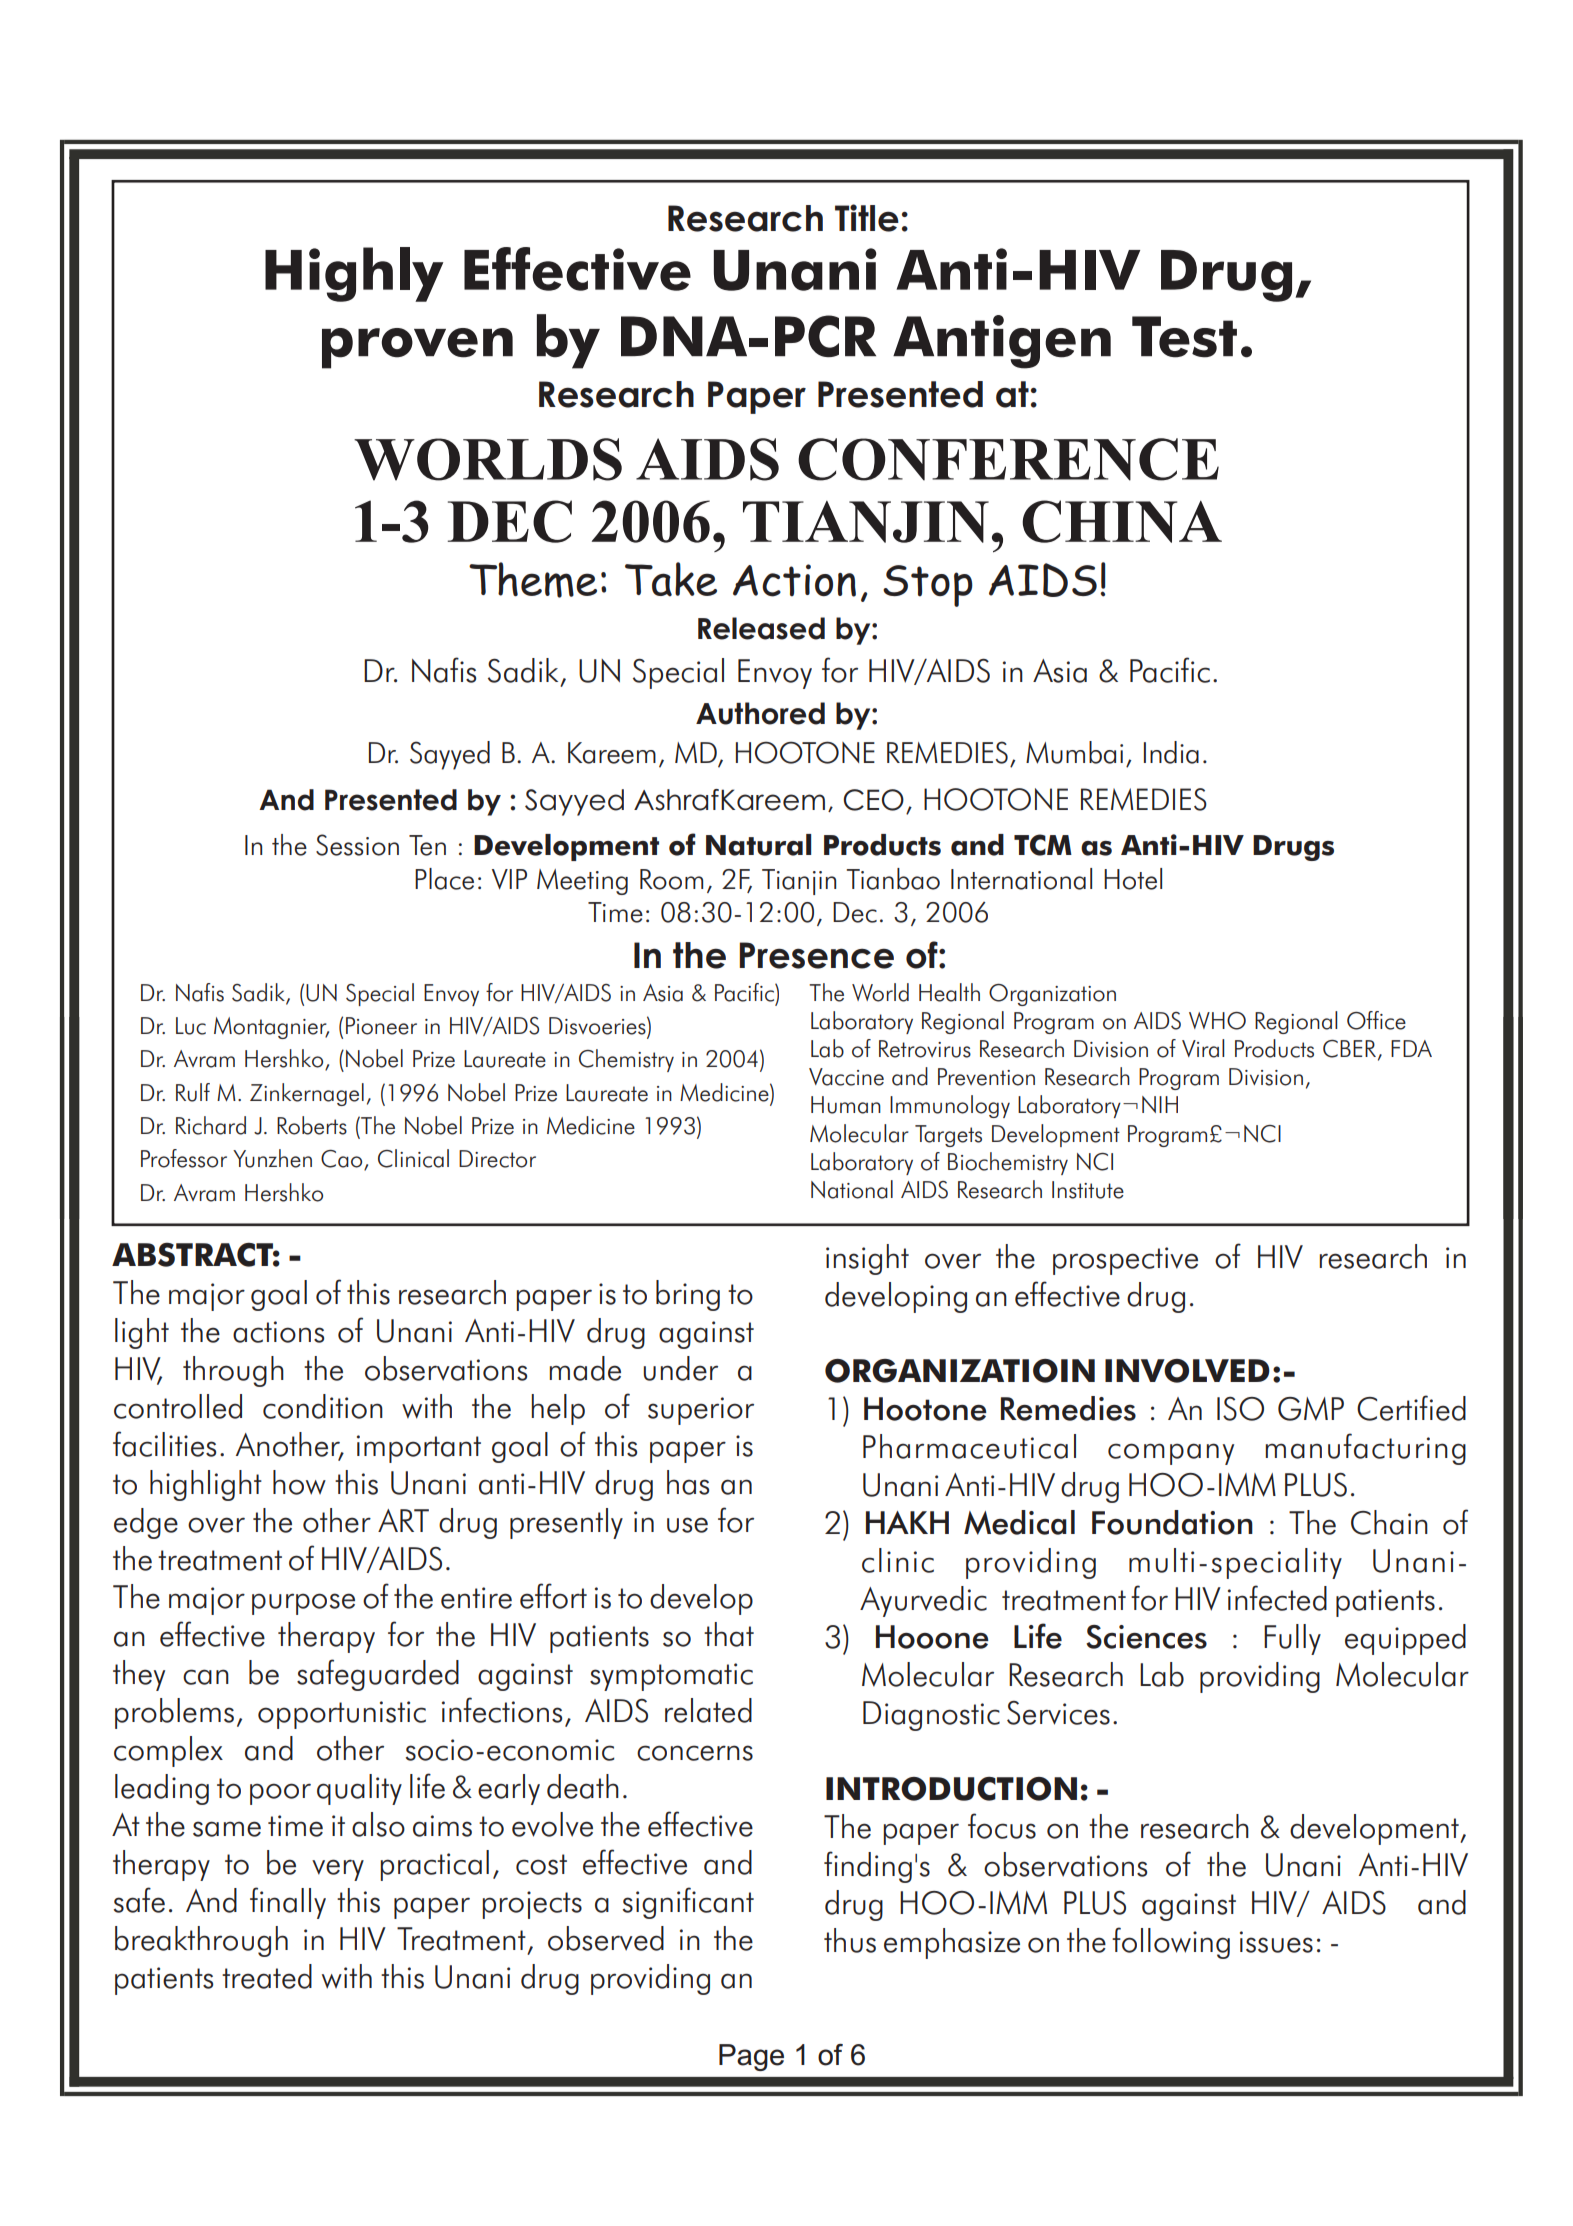  What do you see at coordinates (357, 845) in the screenshot?
I see `Session` at bounding box center [357, 845].
